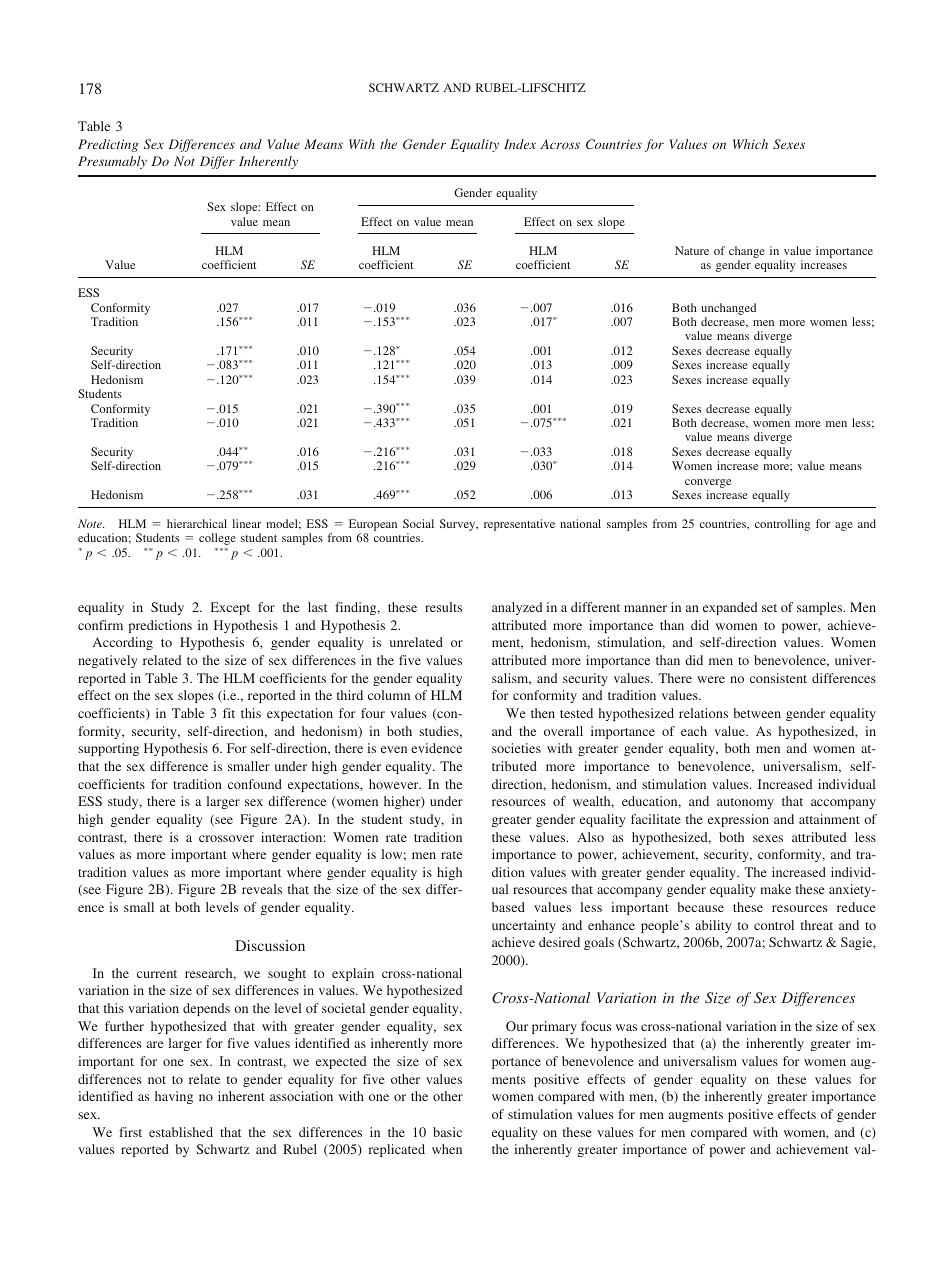  I want to click on consistent, so click(778, 678).
